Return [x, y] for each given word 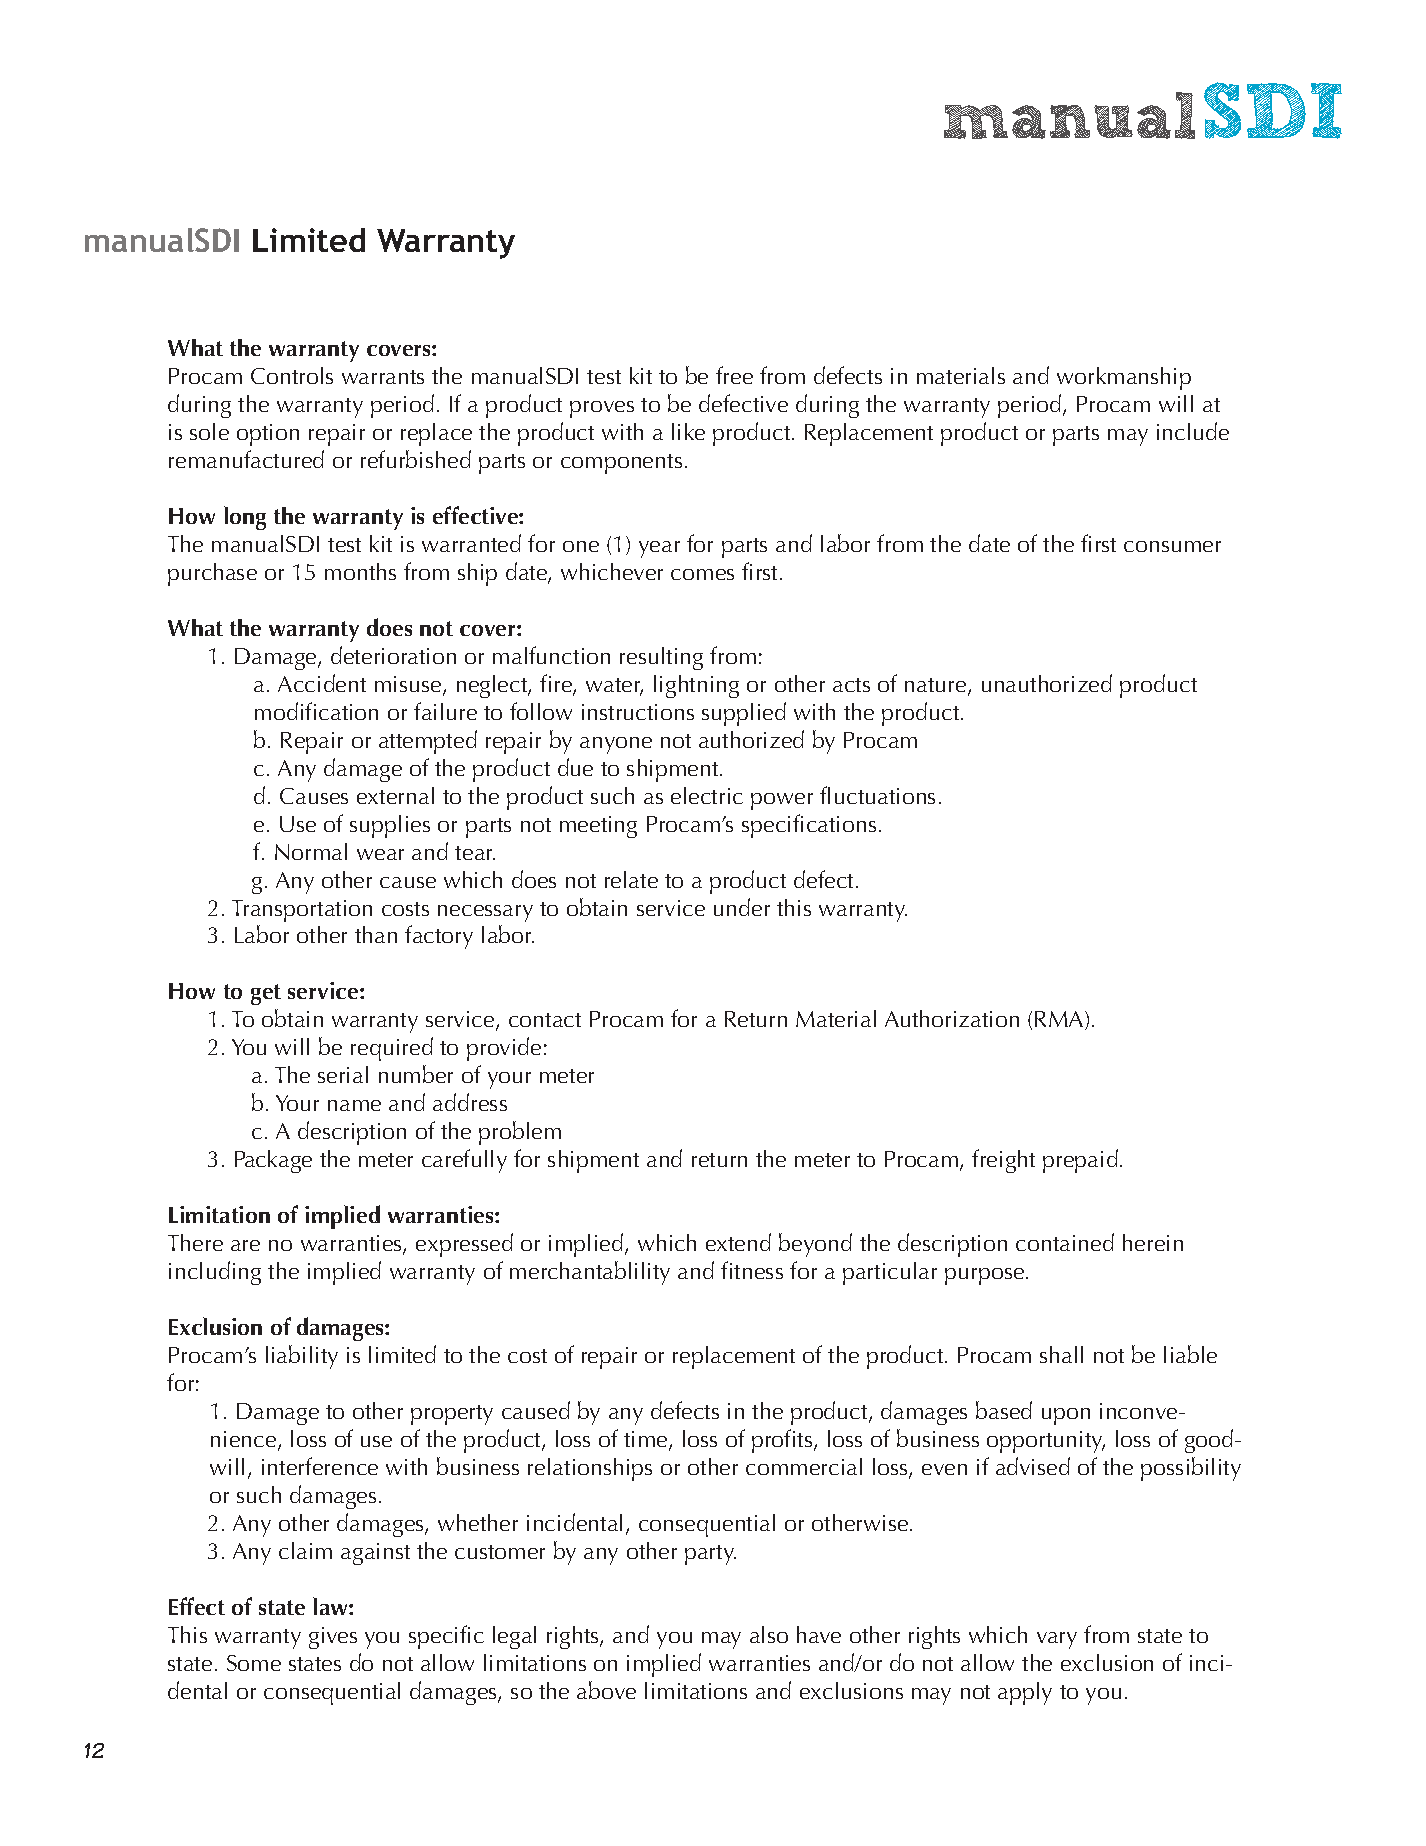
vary [1057, 1640]
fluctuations [877, 795]
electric [707, 795]
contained [1065, 1242]
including [215, 1273]
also [769, 1634]
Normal [311, 851]
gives [333, 1638]
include [1193, 431]
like [688, 431]
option [268, 435]
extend [738, 1242]
